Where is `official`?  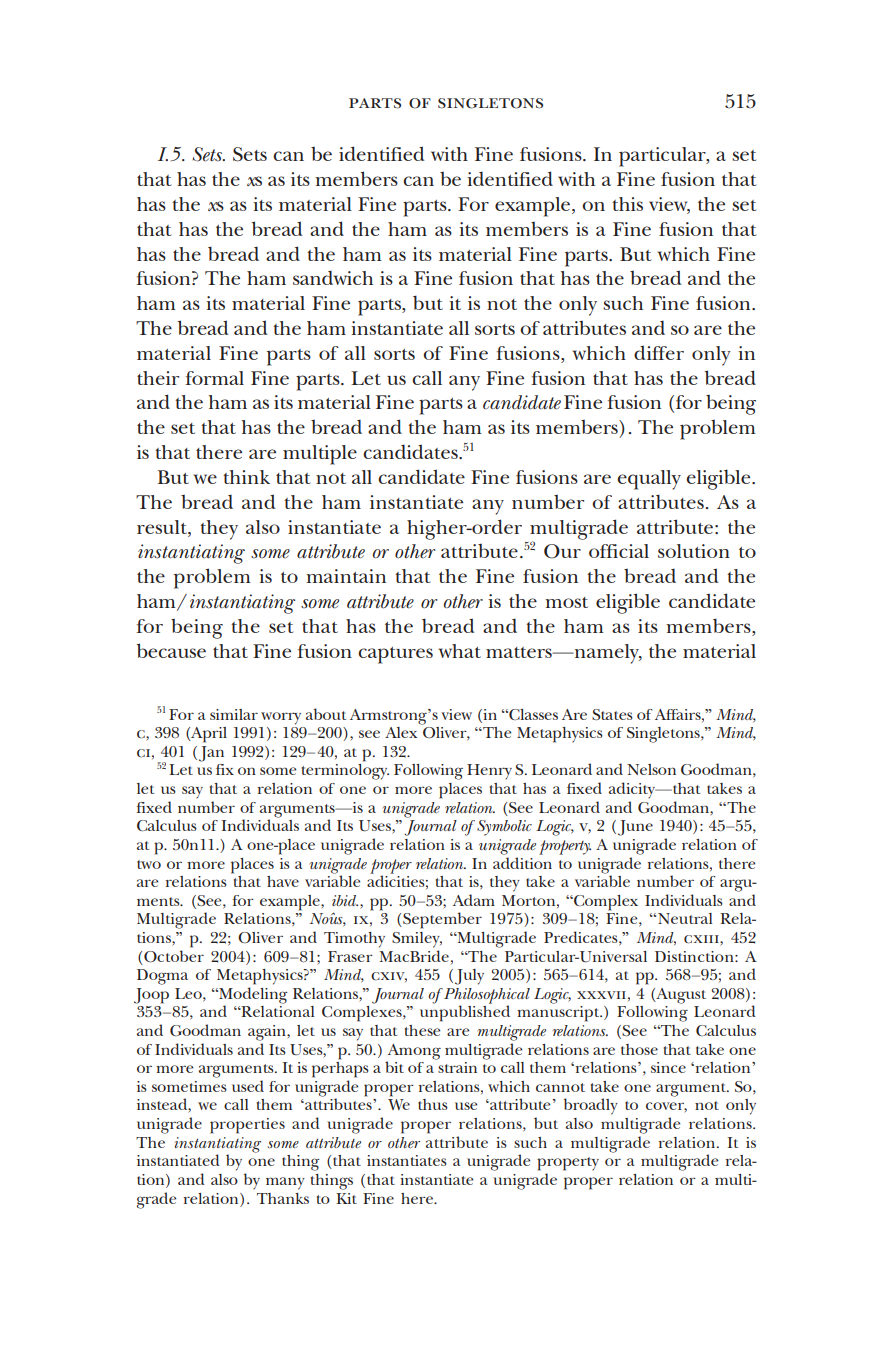 official is located at coordinates (619, 551).
